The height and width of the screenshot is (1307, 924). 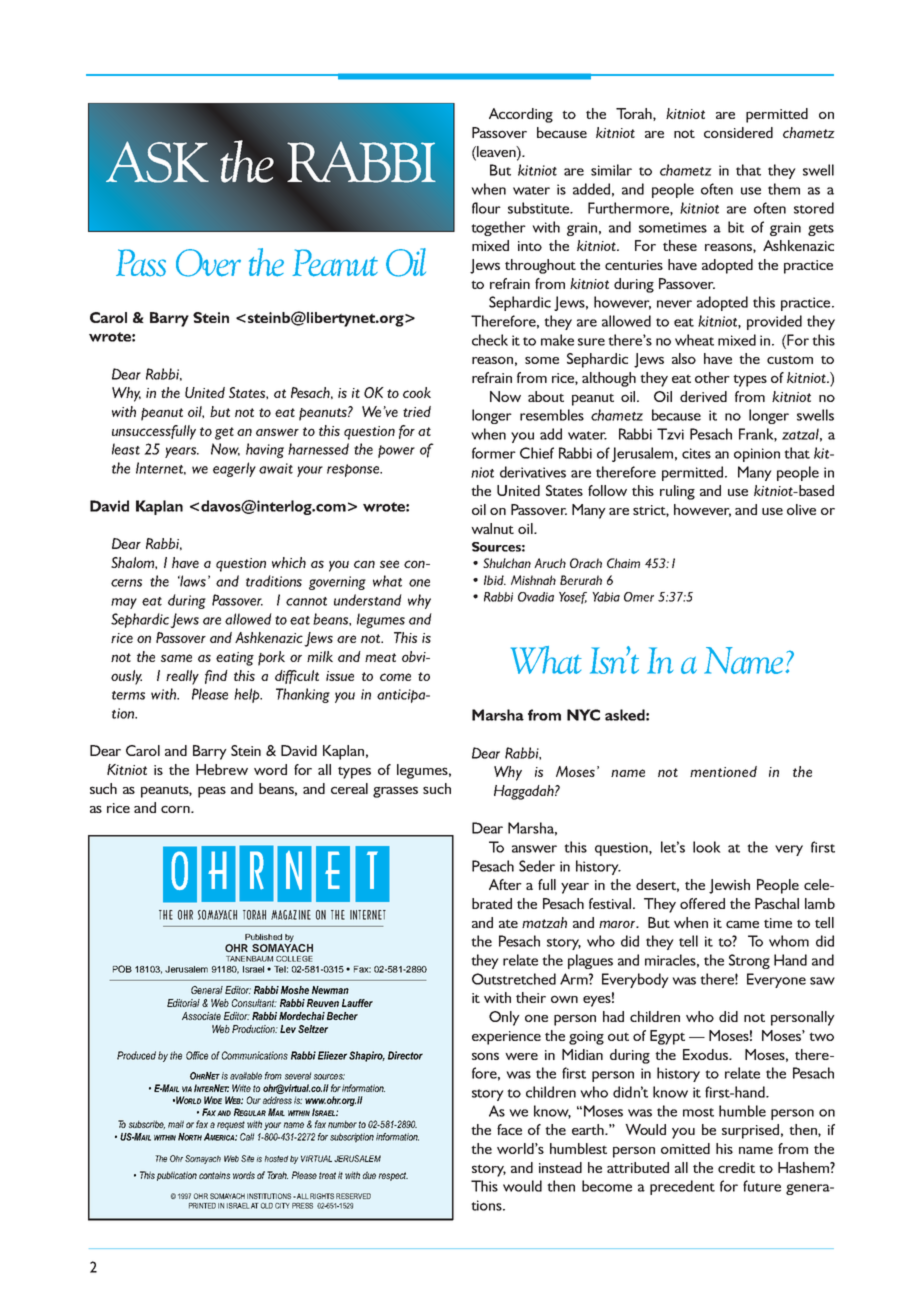 What do you see at coordinates (509, 1129) in the screenshot?
I see `face` at bounding box center [509, 1129].
